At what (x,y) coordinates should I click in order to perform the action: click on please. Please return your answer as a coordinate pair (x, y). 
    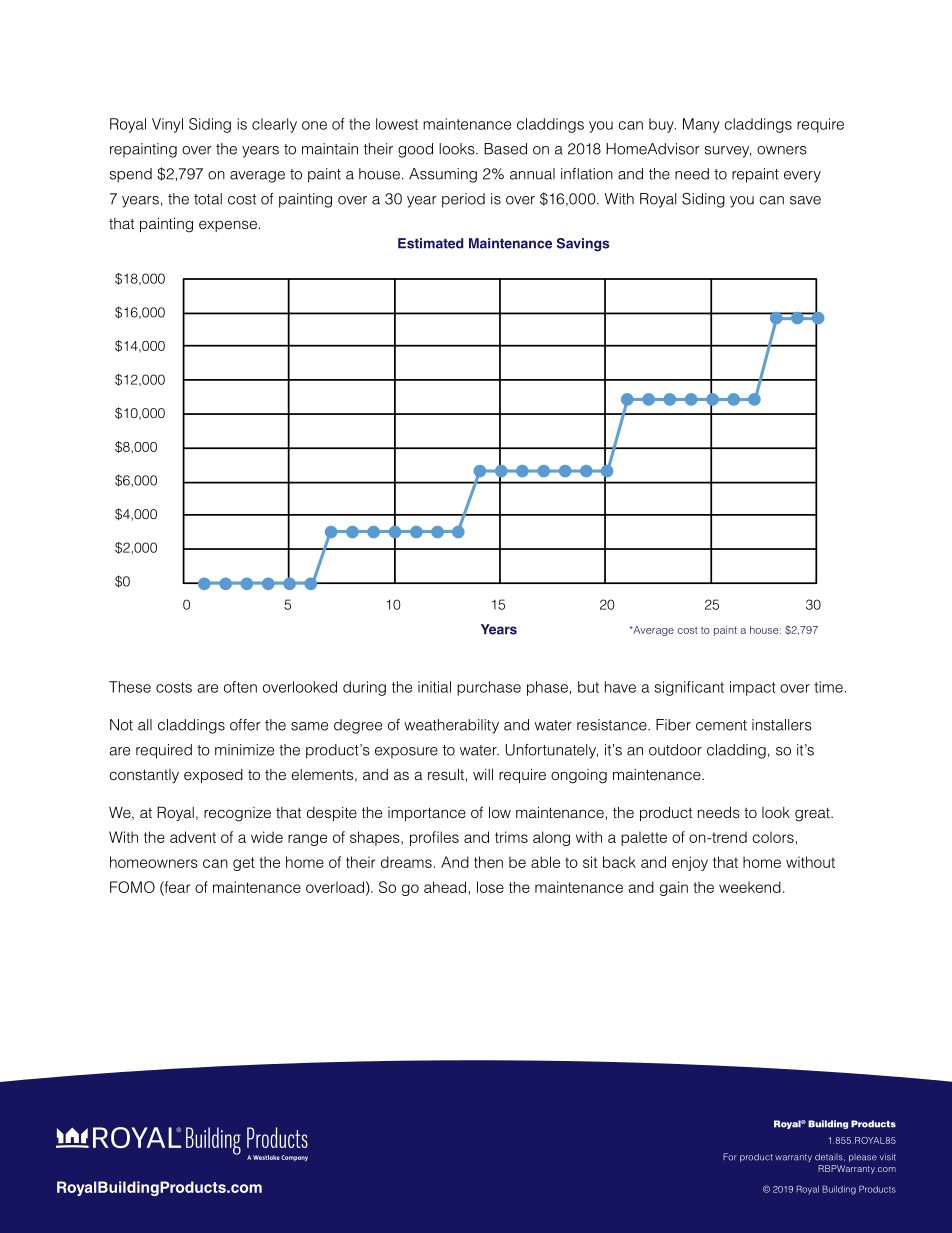
    Looking at the image, I should click on (863, 1158).
